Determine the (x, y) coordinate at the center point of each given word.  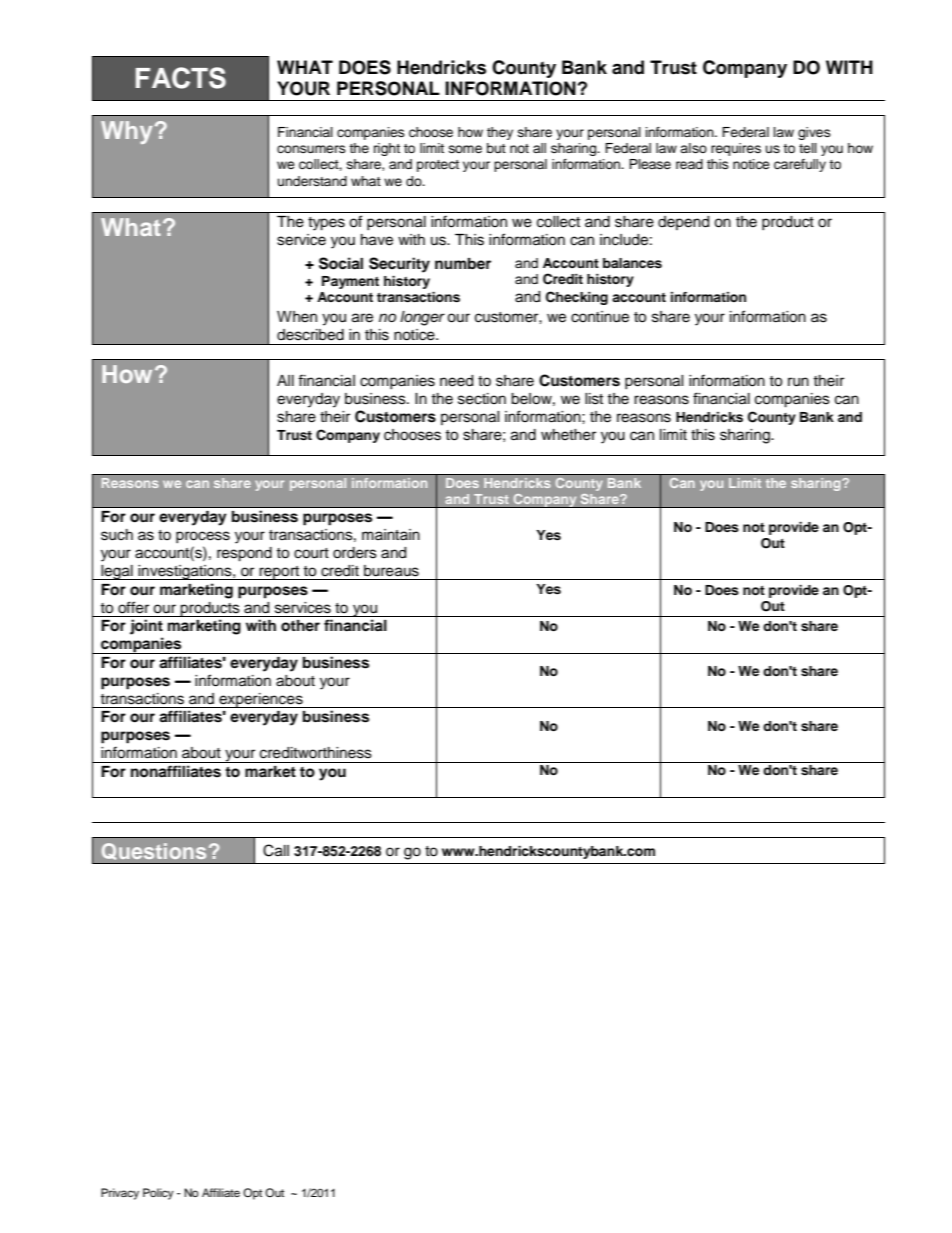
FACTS (181, 78)
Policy (158, 1194)
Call (276, 850)
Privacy (120, 1194)
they (500, 133)
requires (736, 149)
